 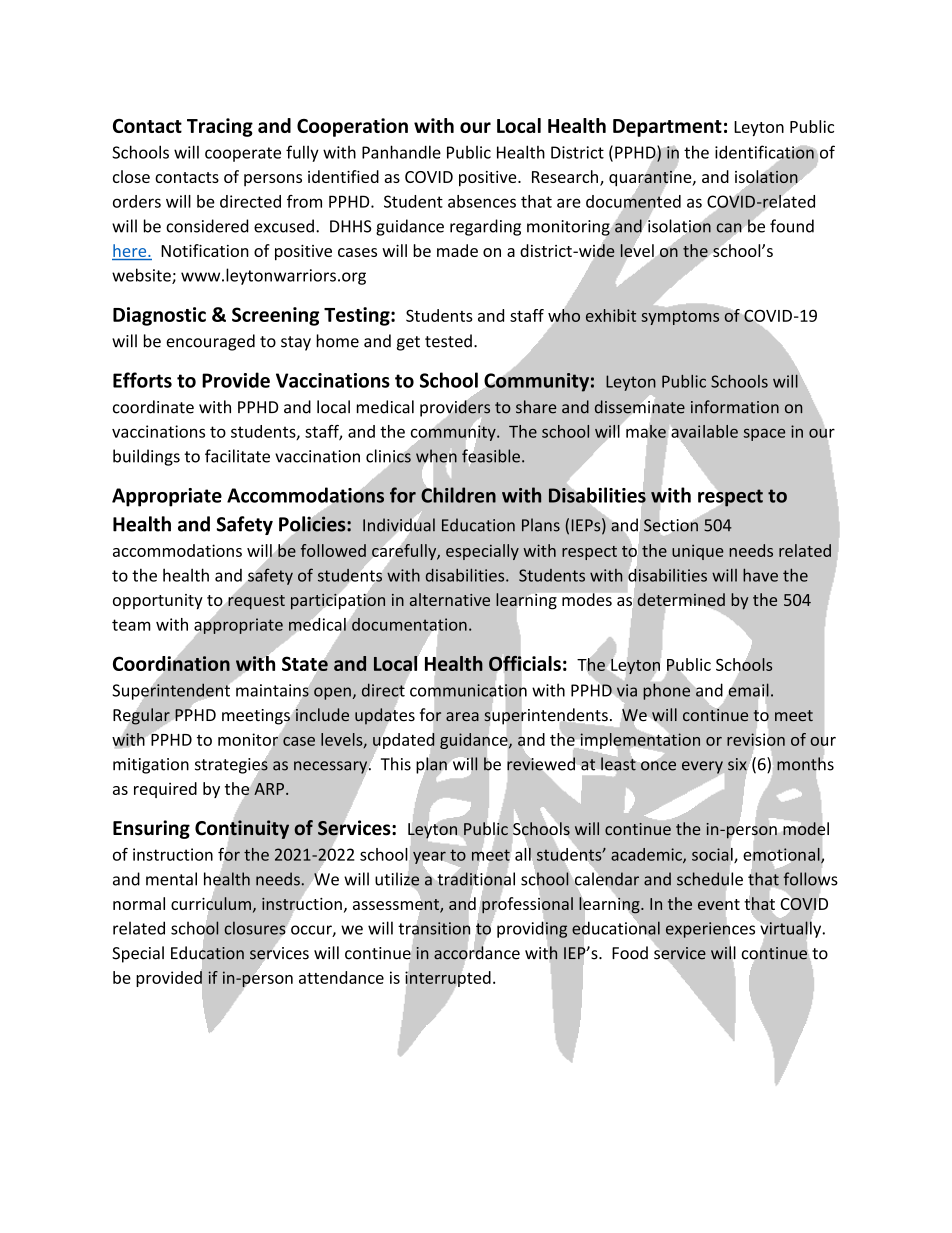 I want to click on Department, so click(x=667, y=128).
